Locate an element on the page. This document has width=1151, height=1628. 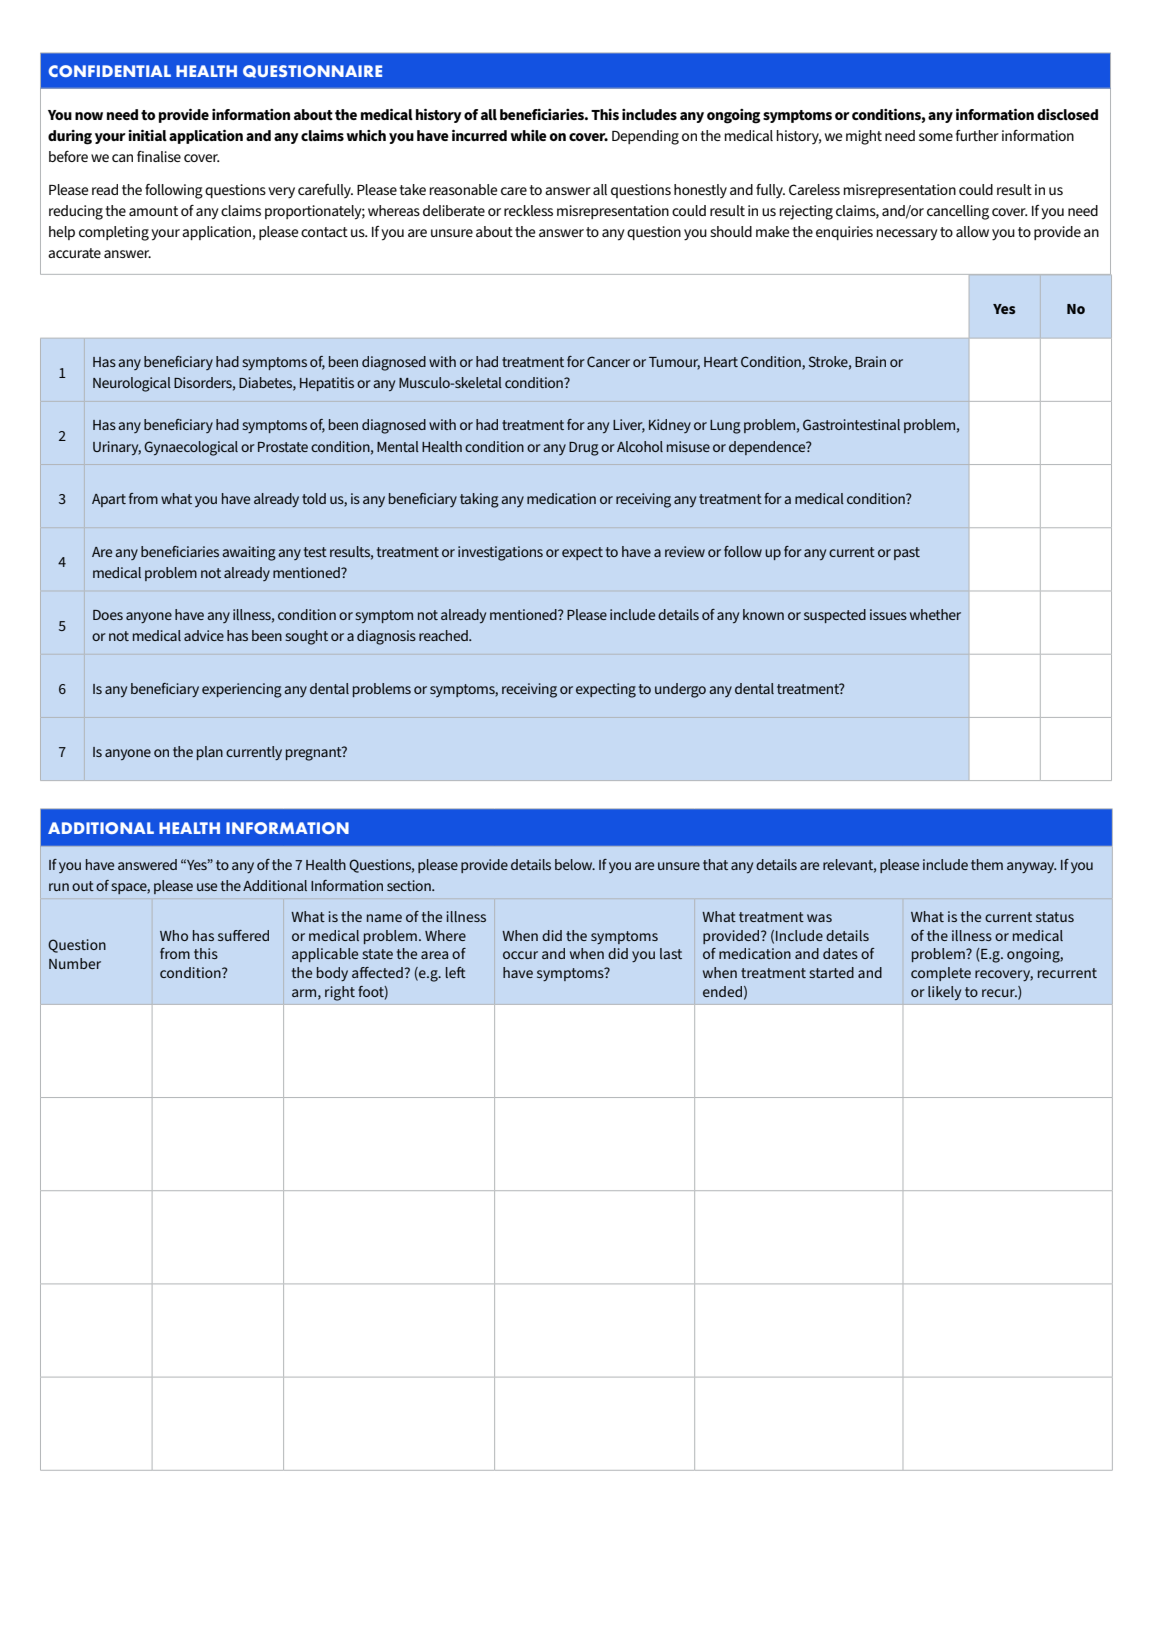
Who is located at coordinates (174, 935).
